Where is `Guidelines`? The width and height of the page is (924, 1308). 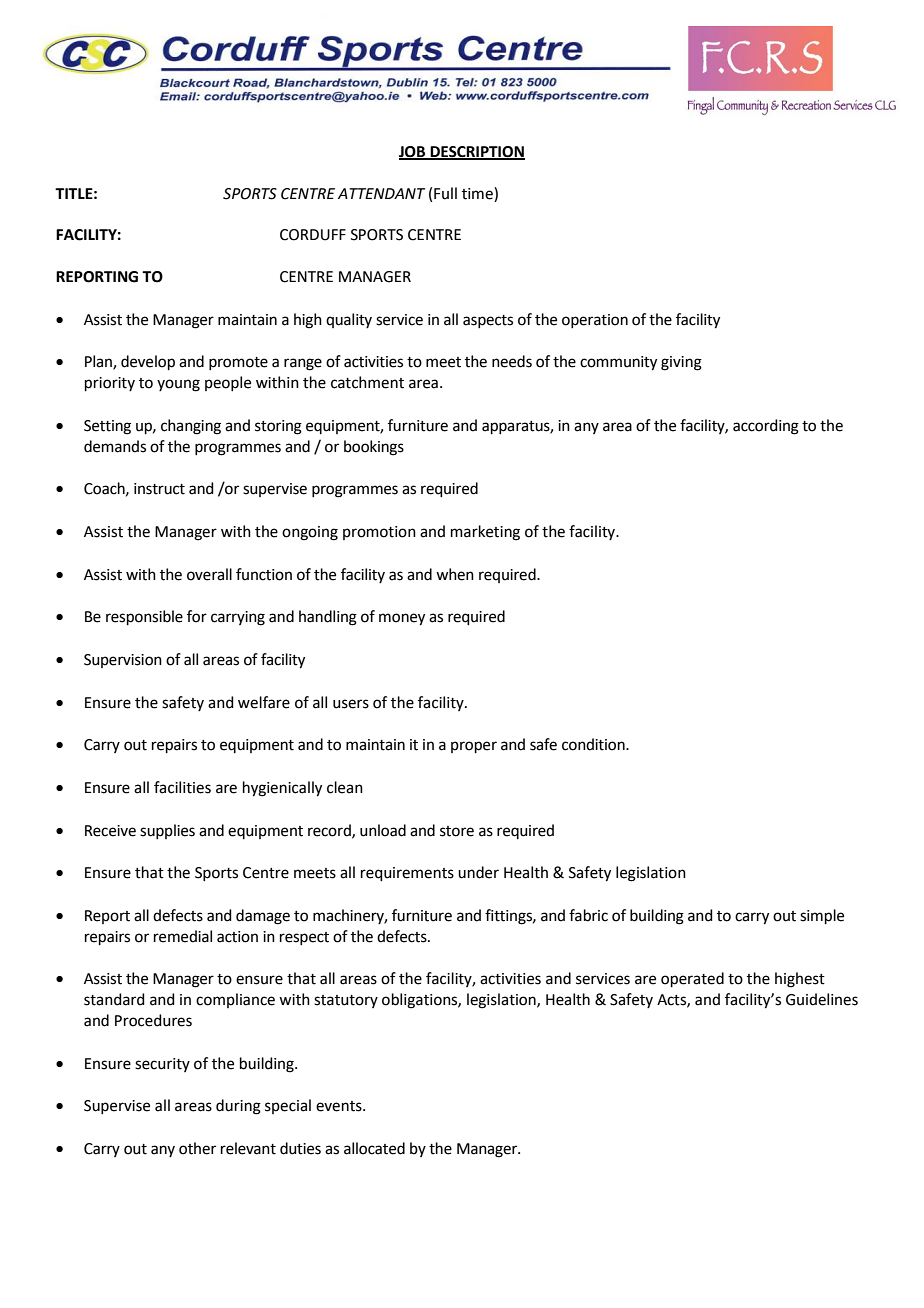
Guidelines is located at coordinates (822, 999).
